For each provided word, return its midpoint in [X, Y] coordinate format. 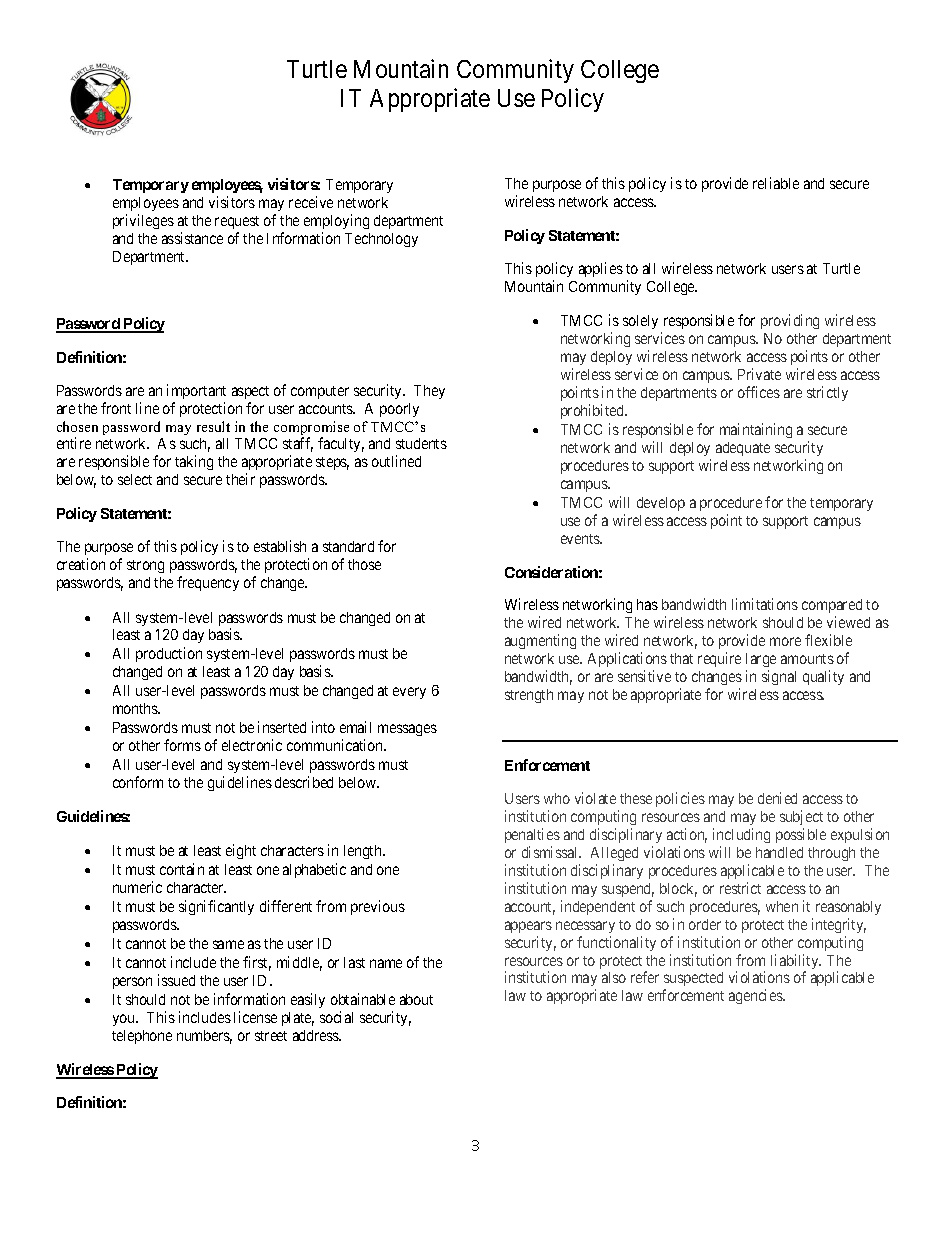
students [421, 443]
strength [529, 696]
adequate [743, 449]
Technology [381, 240]
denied [777, 798]
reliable [776, 183]
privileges [143, 221]
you [125, 1020]
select [135, 479]
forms [182, 745]
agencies [756, 996]
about [416, 999]
